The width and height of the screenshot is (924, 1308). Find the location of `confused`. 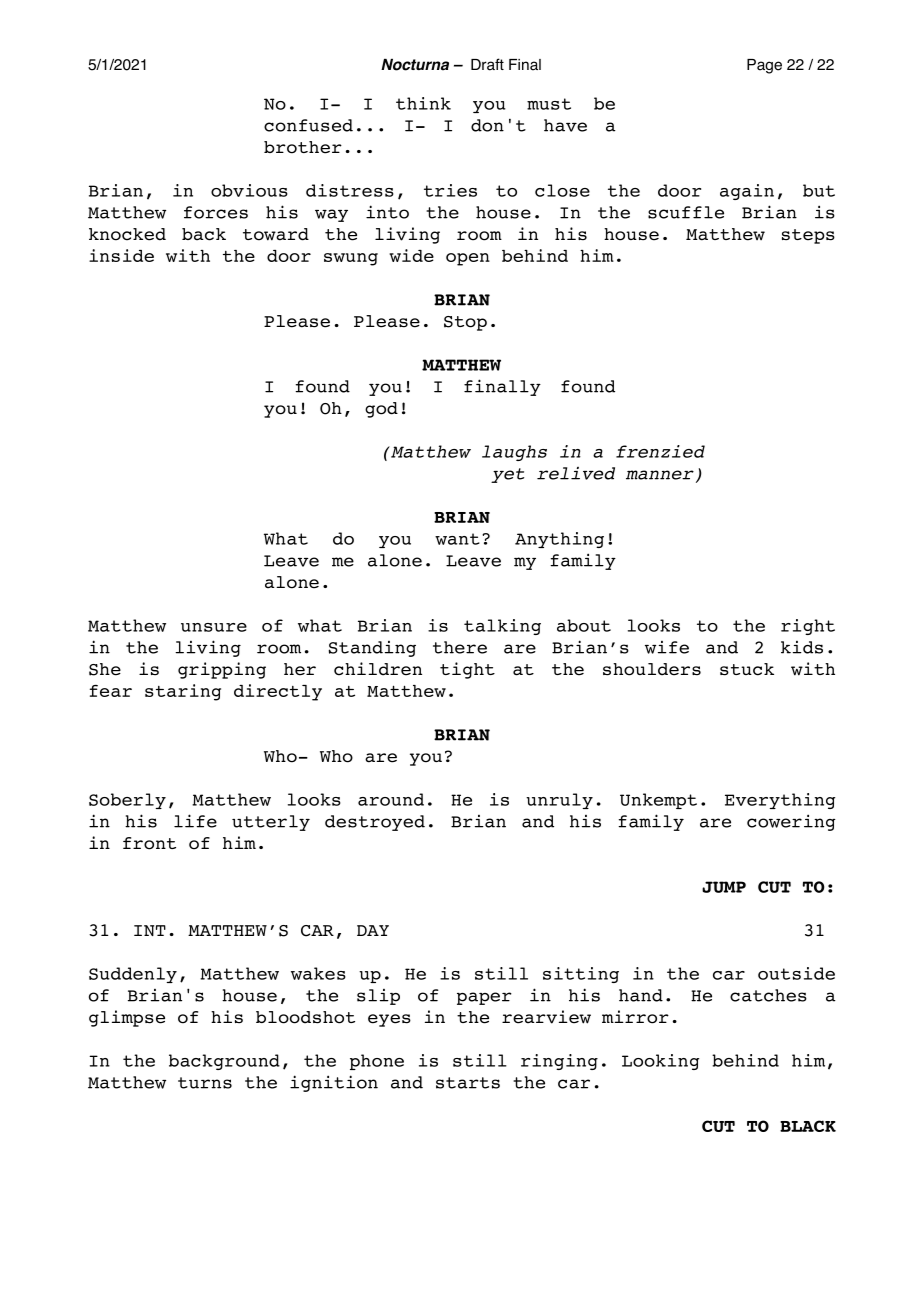

confused is located at coordinates (308, 125).
